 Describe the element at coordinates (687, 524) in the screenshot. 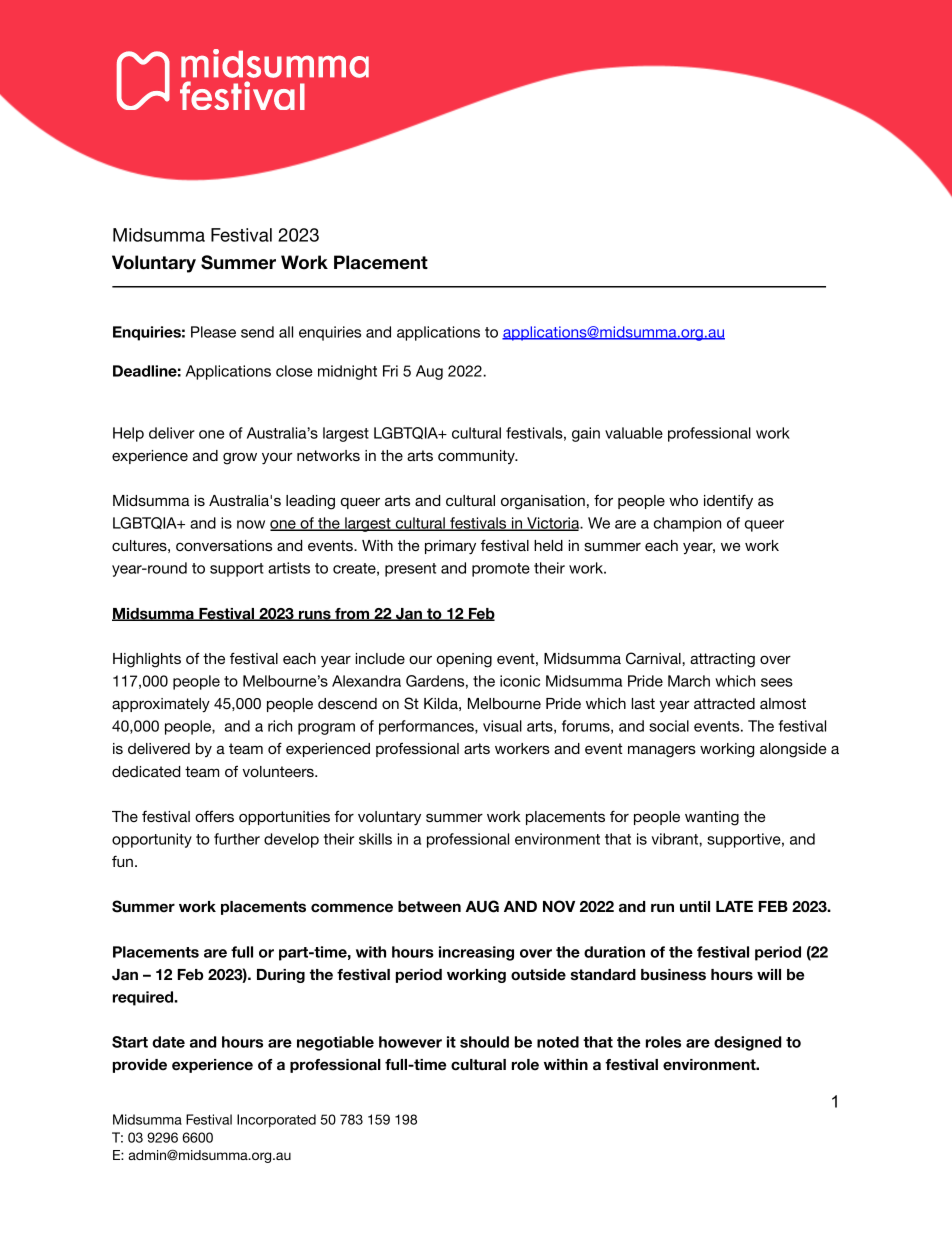

I see `champion` at that location.
